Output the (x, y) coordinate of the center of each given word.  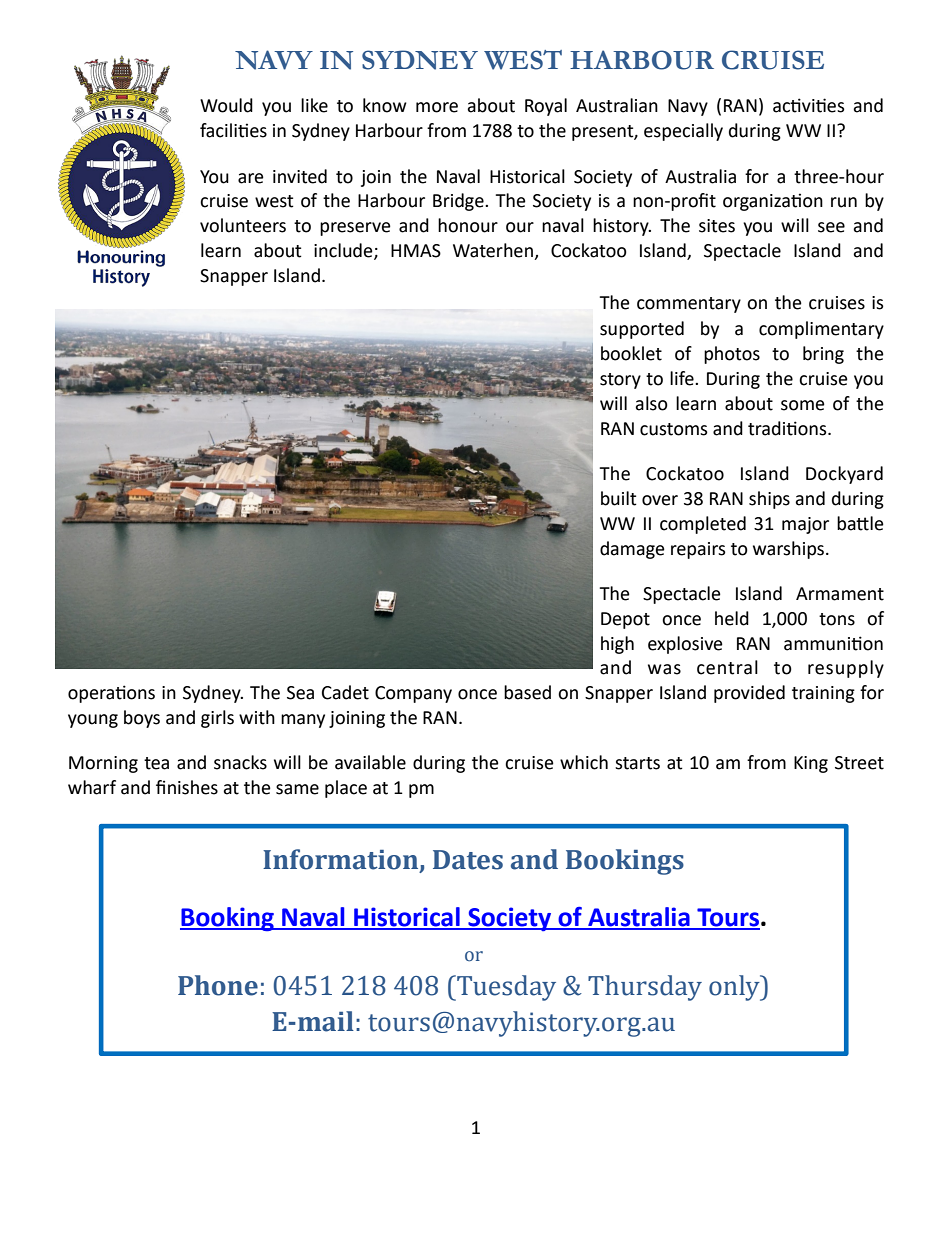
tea (156, 763)
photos (732, 355)
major (805, 525)
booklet (631, 353)
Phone (218, 985)
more (437, 107)
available (370, 762)
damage (632, 550)
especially (683, 132)
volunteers (243, 225)
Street (859, 763)
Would (226, 105)
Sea (300, 693)
